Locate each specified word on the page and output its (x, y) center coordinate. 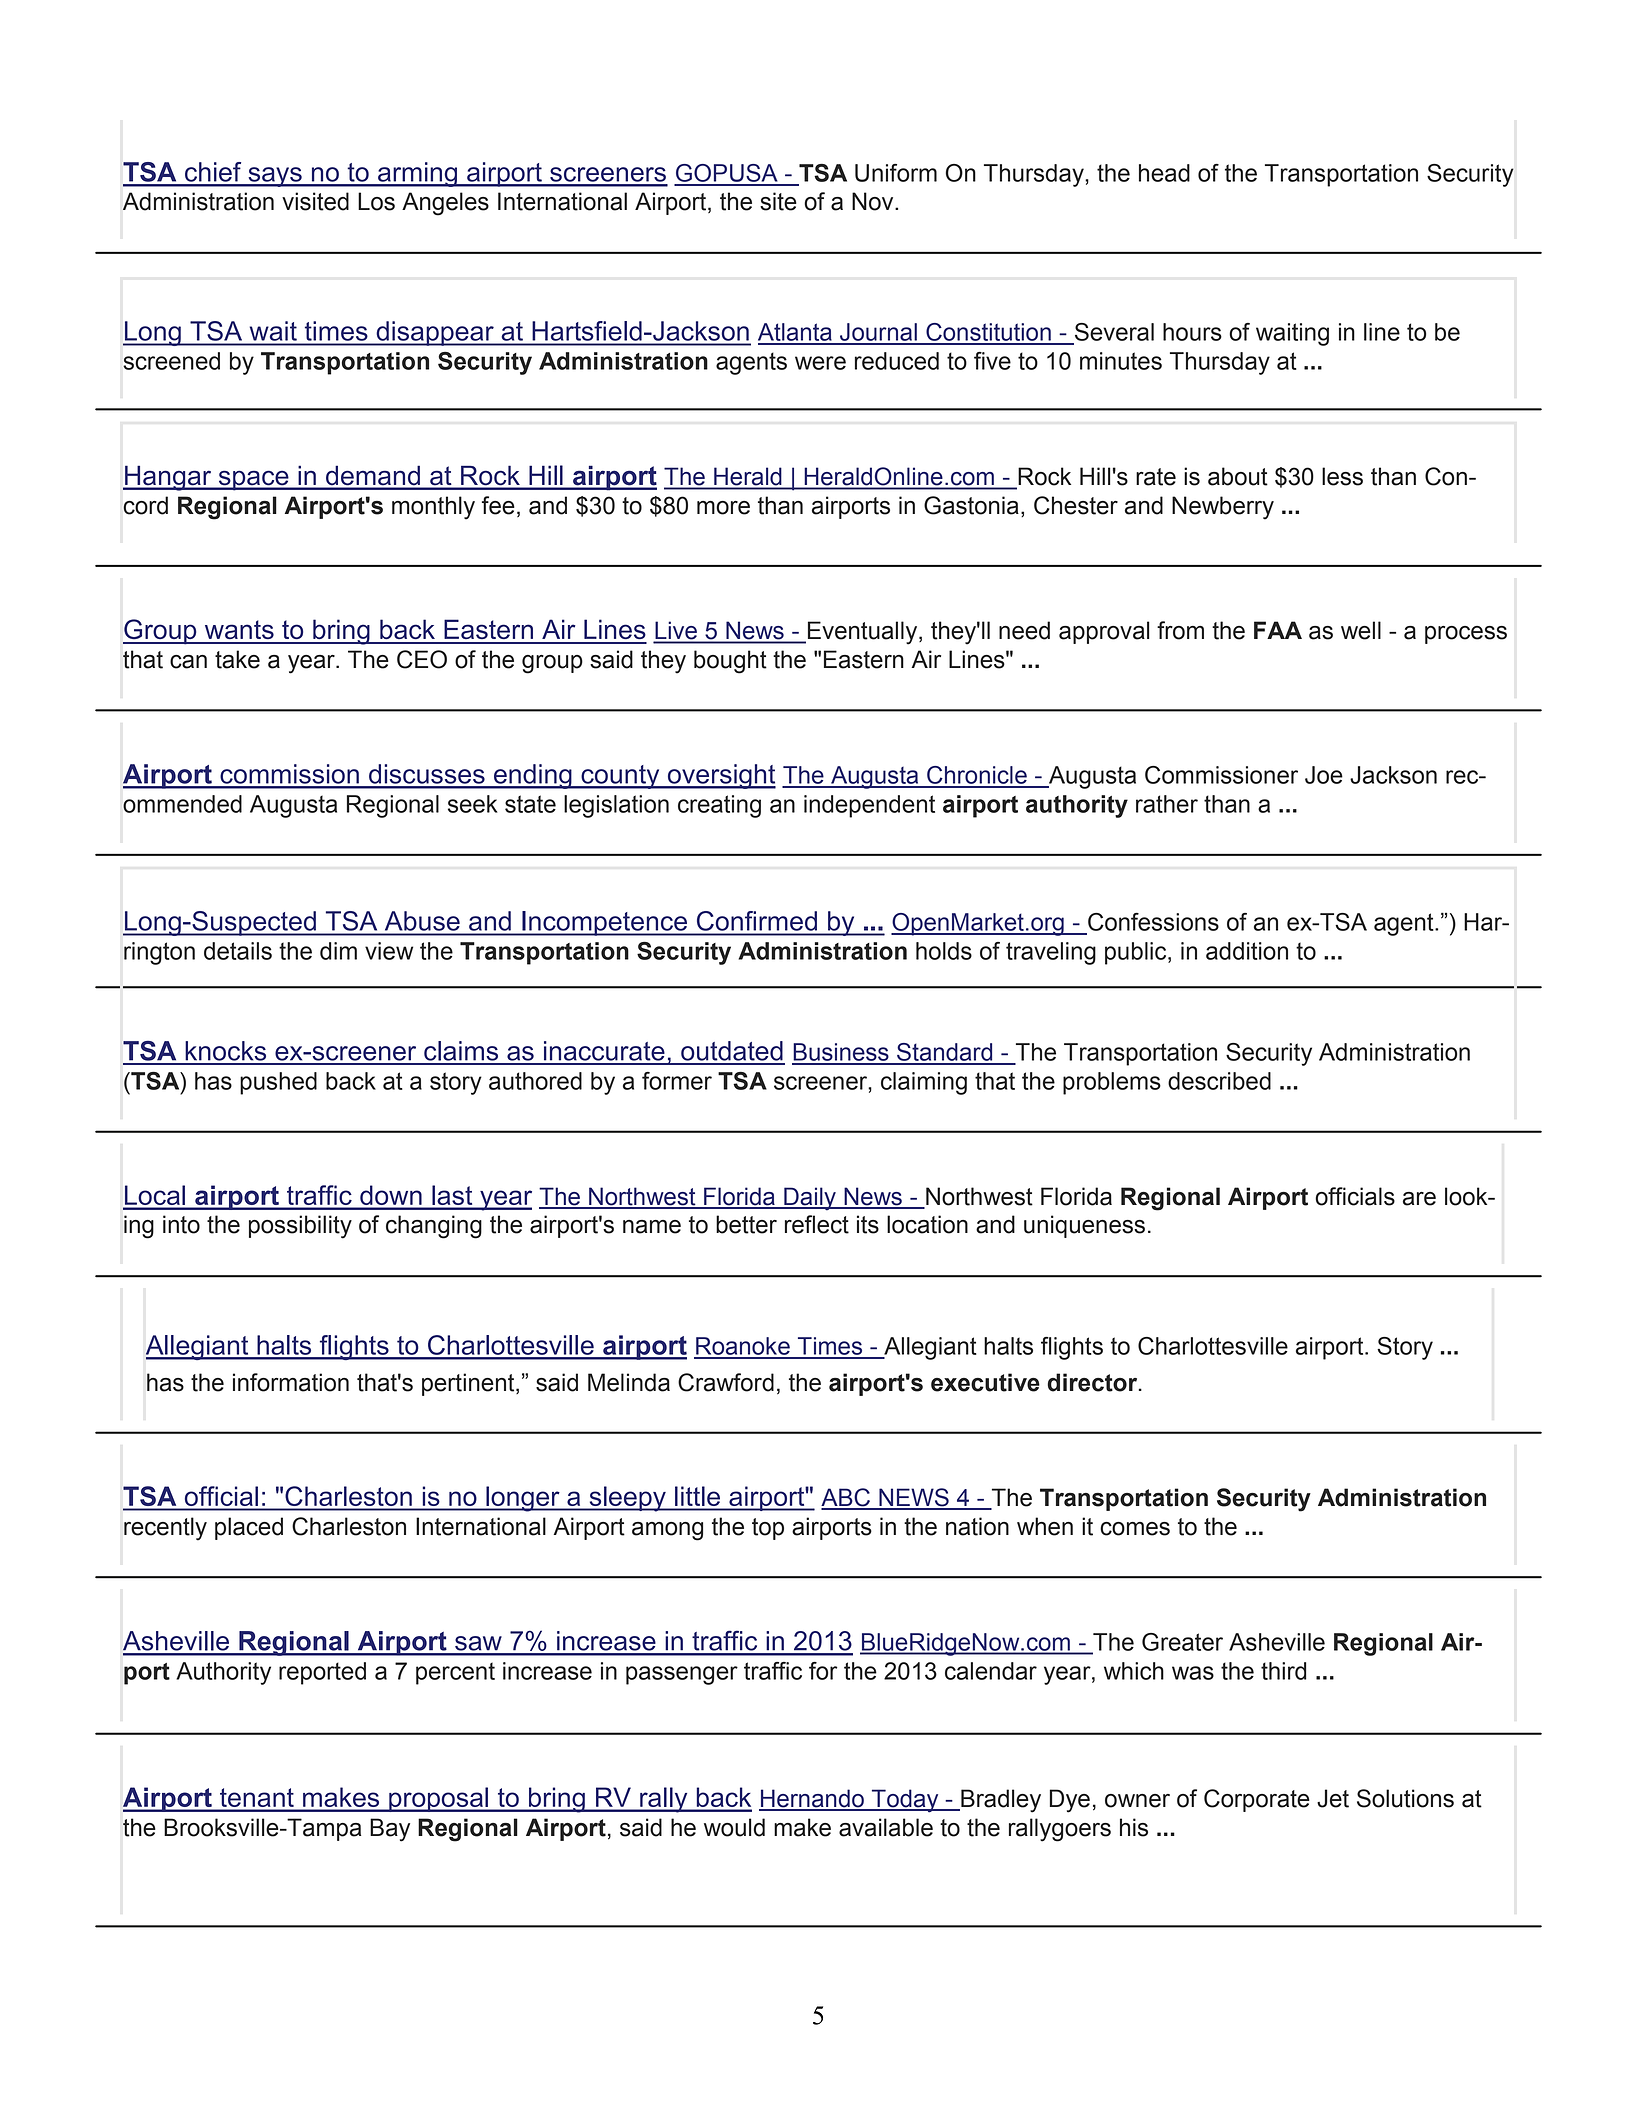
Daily (810, 1199)
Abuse (422, 921)
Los (376, 201)
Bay (390, 1830)
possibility (300, 1227)
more (723, 508)
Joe (1324, 775)
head (1164, 173)
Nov (874, 201)
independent (869, 806)
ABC (847, 1498)
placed (249, 1528)
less (1342, 476)
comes (1135, 1529)
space (253, 480)
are (1419, 1199)
